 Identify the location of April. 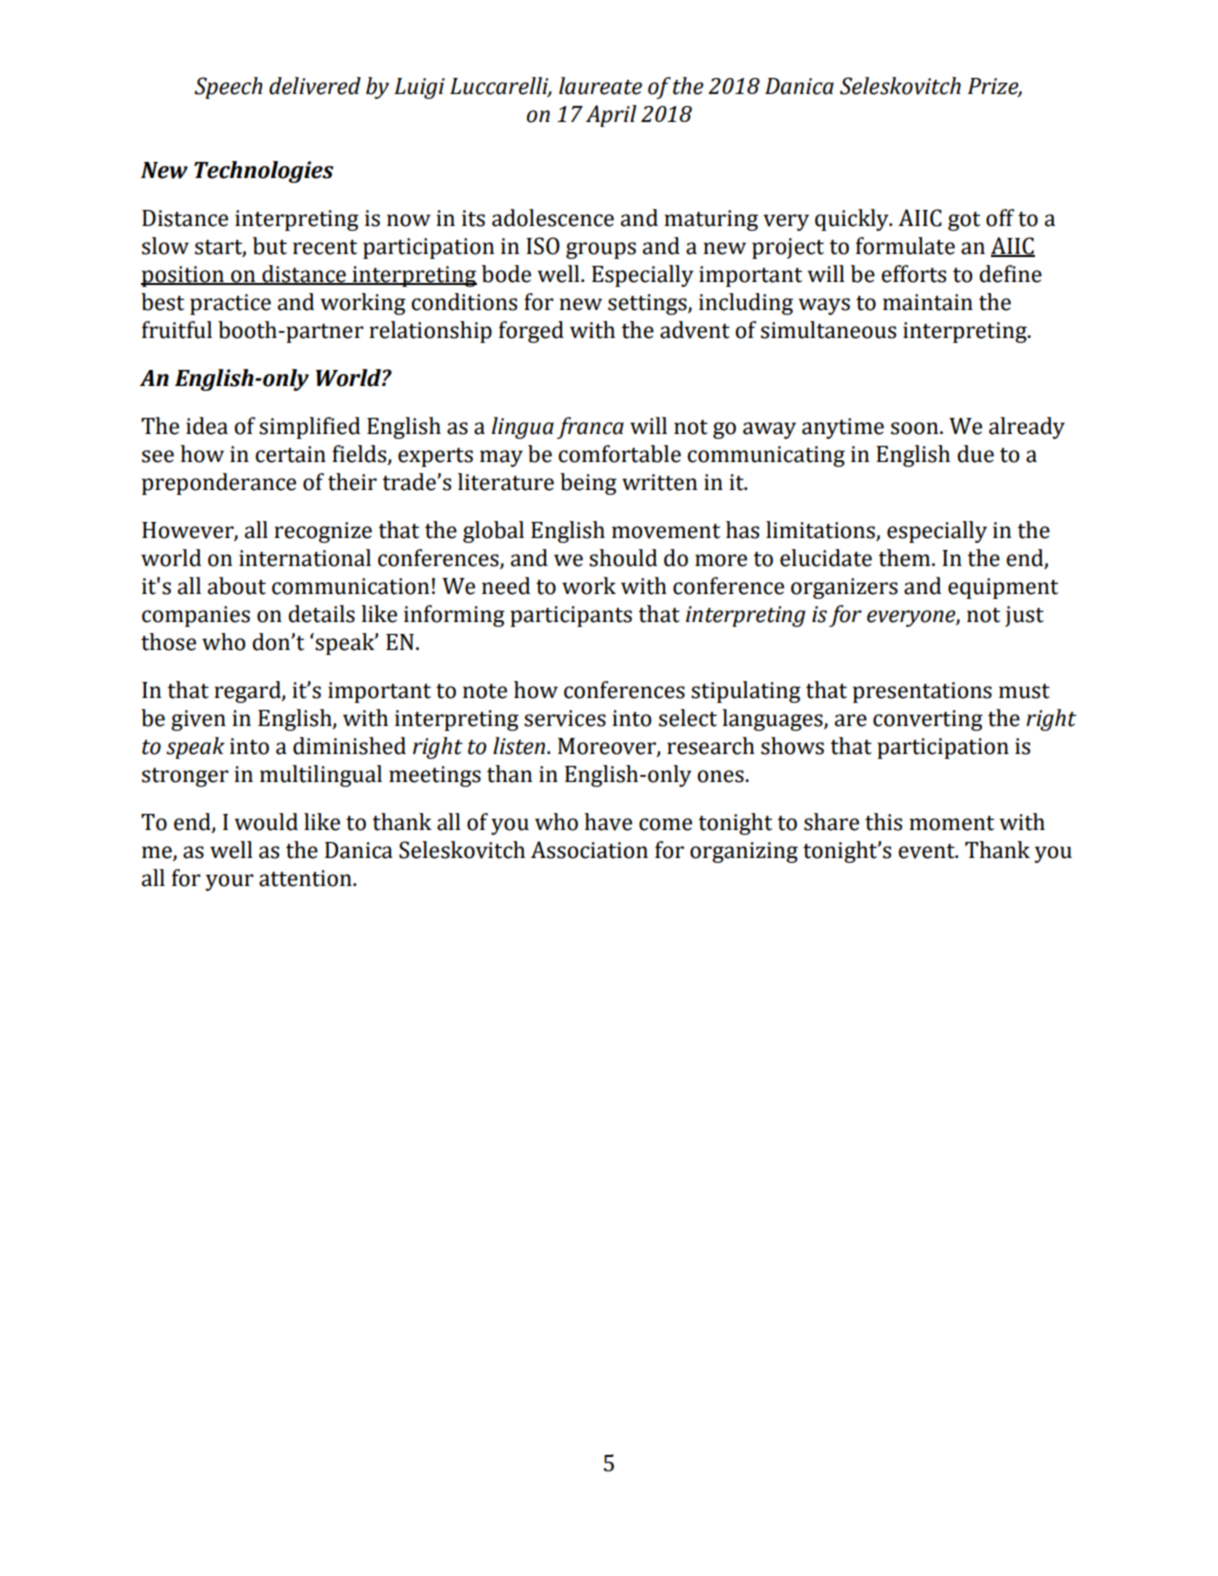
(611, 116).
